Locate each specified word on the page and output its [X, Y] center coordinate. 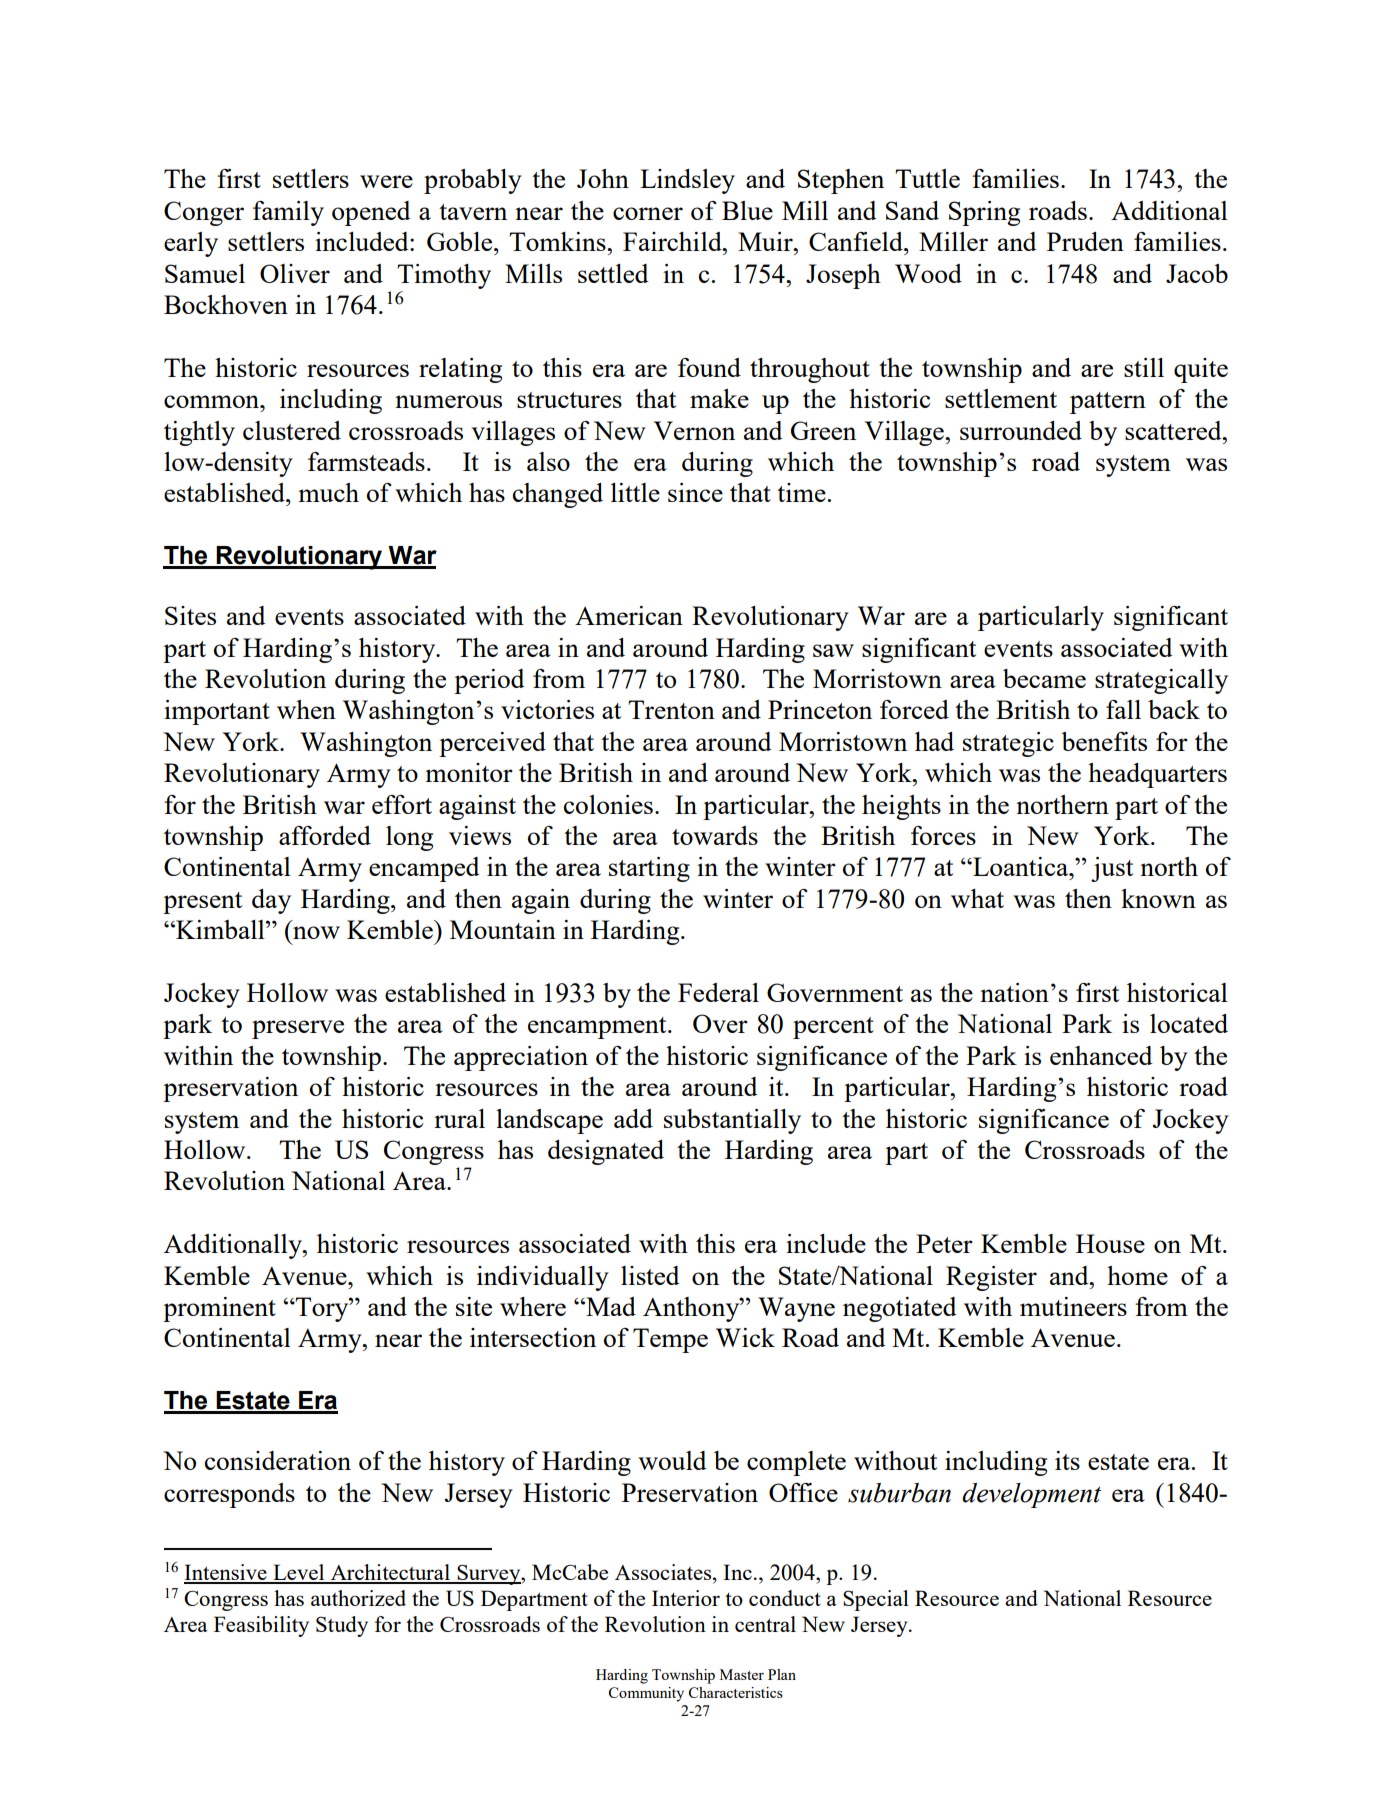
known [1158, 898]
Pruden [1085, 241]
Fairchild [673, 241]
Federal [718, 992]
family [288, 213]
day [271, 901]
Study [342, 1626]
